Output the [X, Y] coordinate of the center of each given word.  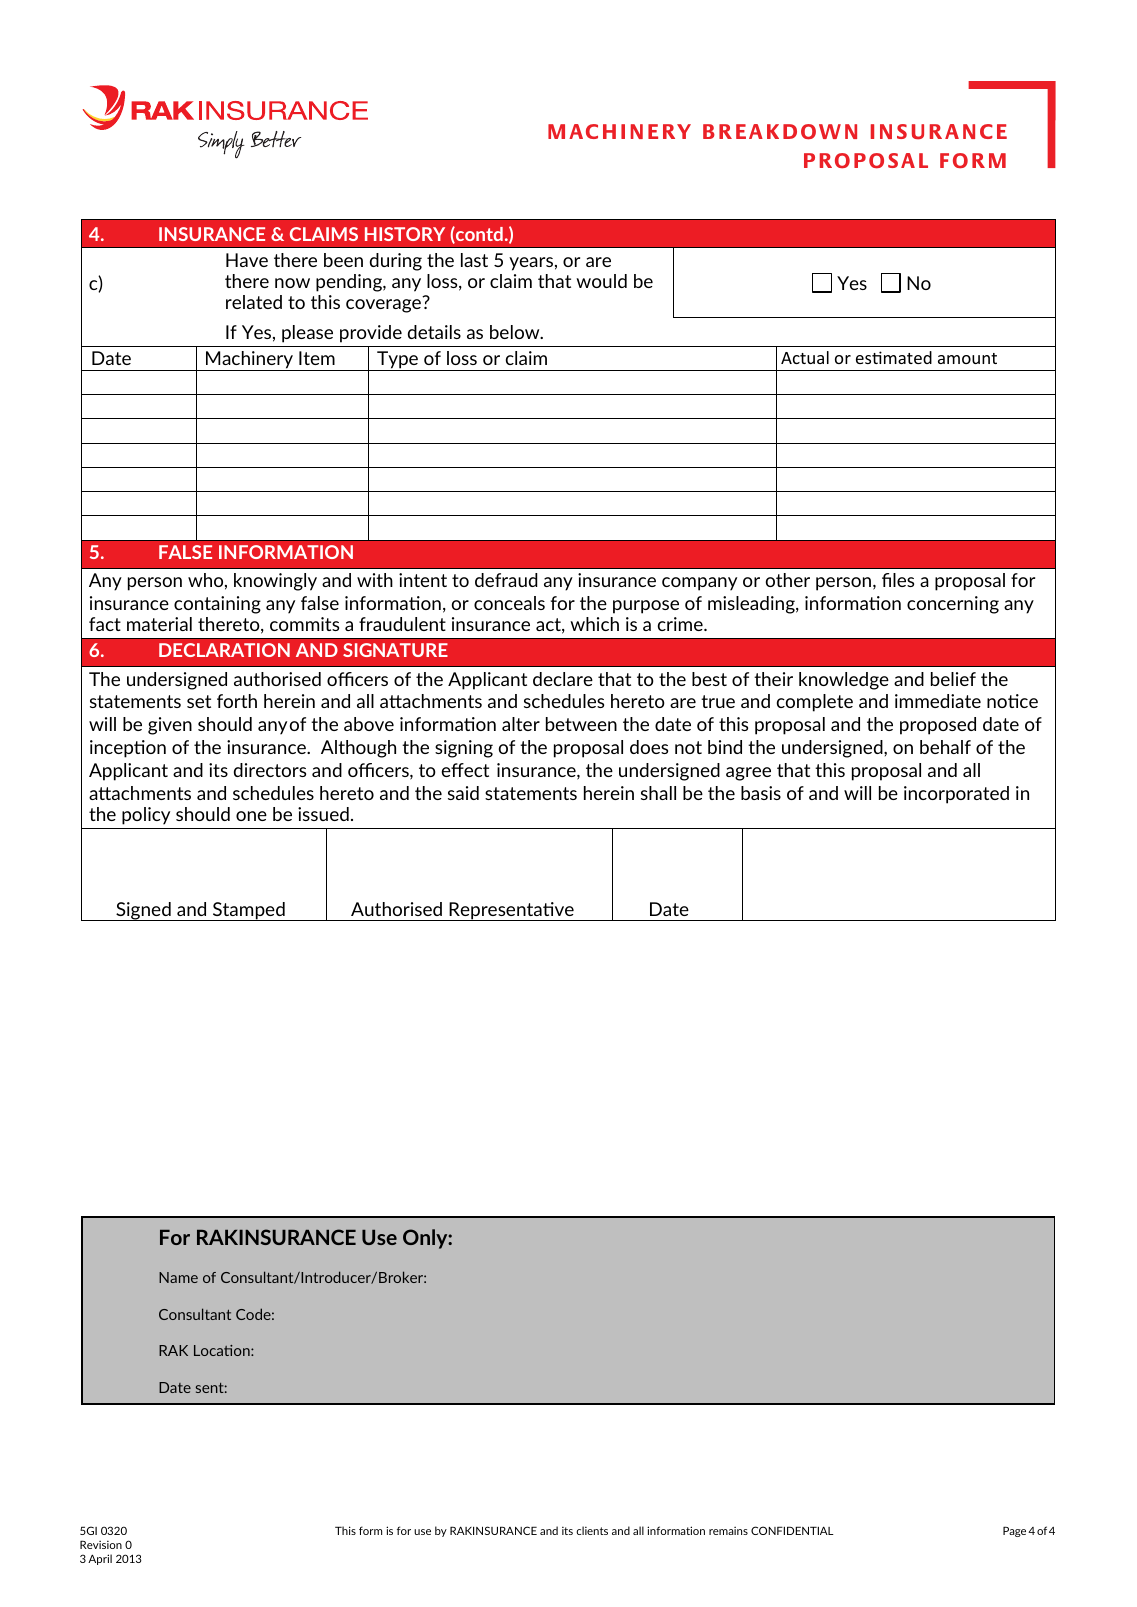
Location [223, 1350]
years [531, 264]
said [463, 793]
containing [217, 605]
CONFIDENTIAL [792, 1530]
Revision [101, 1544]
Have [247, 260]
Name [178, 1277]
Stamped [249, 911]
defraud [506, 580]
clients [592, 1530]
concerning [953, 605]
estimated [894, 357]
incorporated [956, 795]
